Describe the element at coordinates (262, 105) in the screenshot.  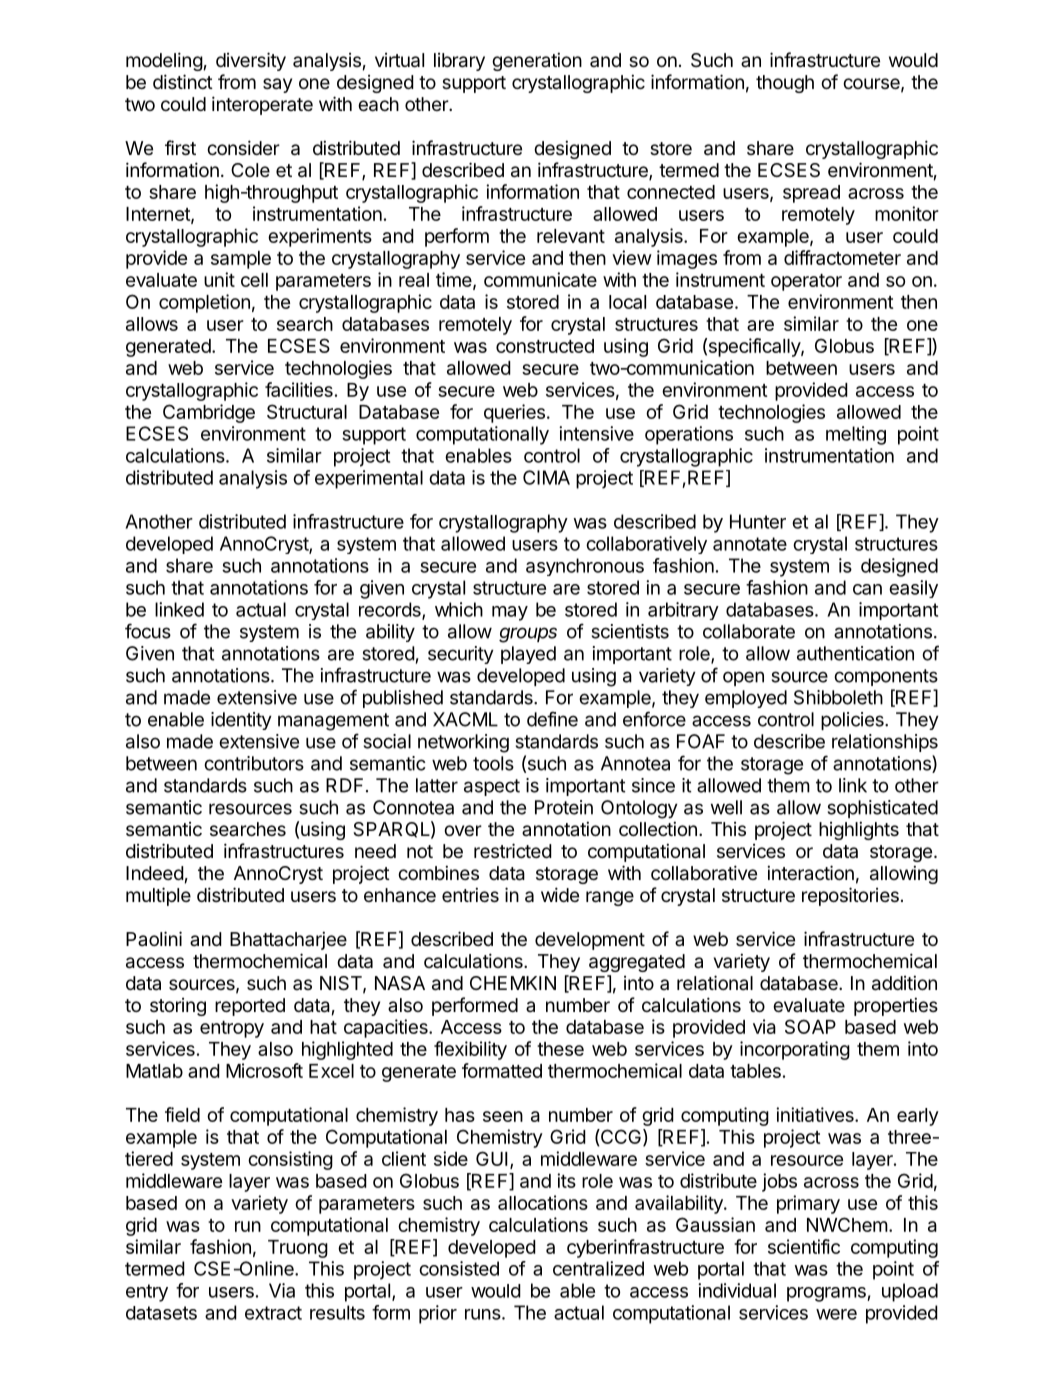
I see `interoperate` at that location.
